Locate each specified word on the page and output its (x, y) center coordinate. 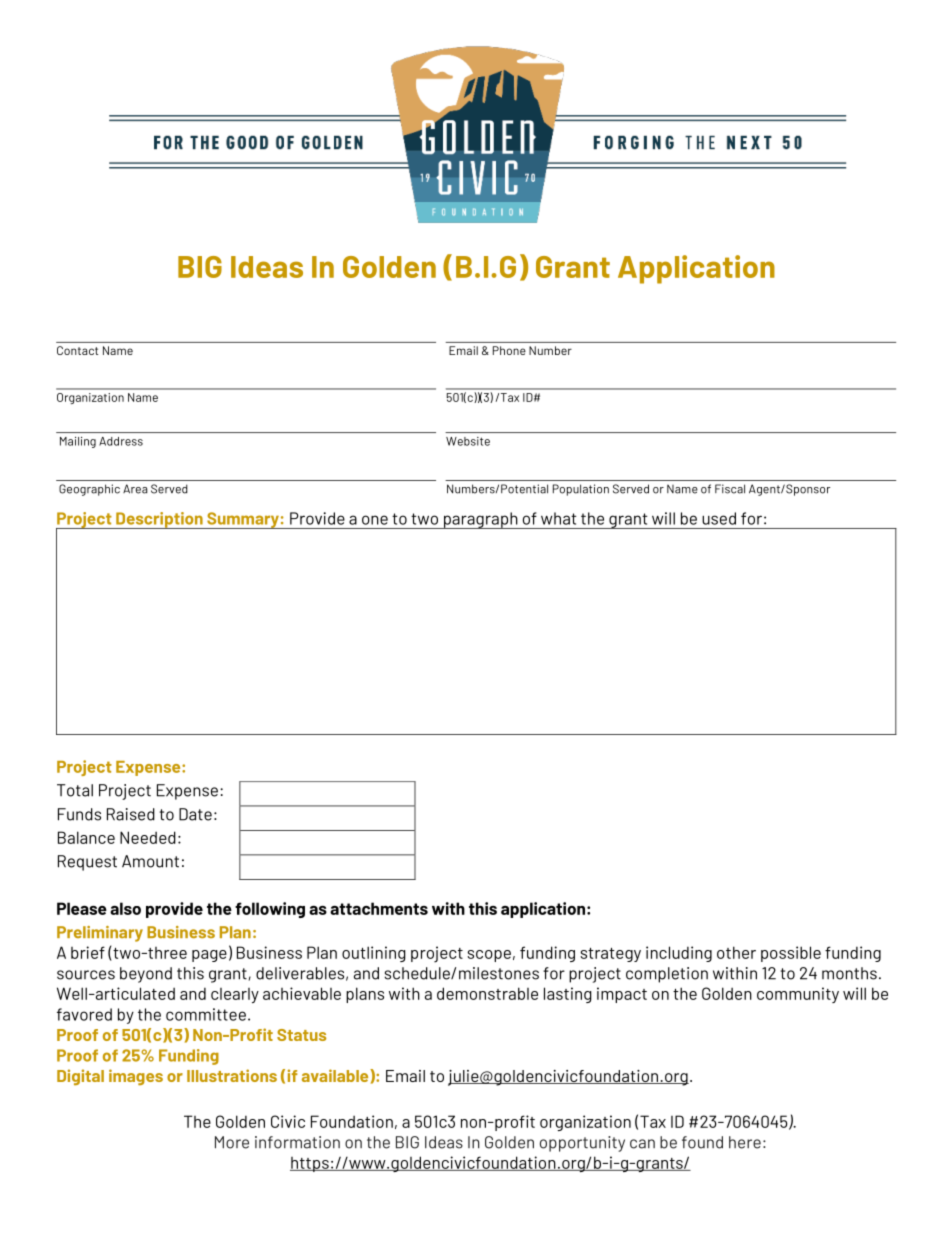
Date (195, 814)
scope (489, 956)
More (232, 1142)
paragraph (480, 520)
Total (75, 790)
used (719, 518)
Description (159, 520)
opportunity (582, 1144)
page (209, 956)
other (736, 952)
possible (791, 954)
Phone (509, 350)
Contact (77, 350)
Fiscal (730, 489)
